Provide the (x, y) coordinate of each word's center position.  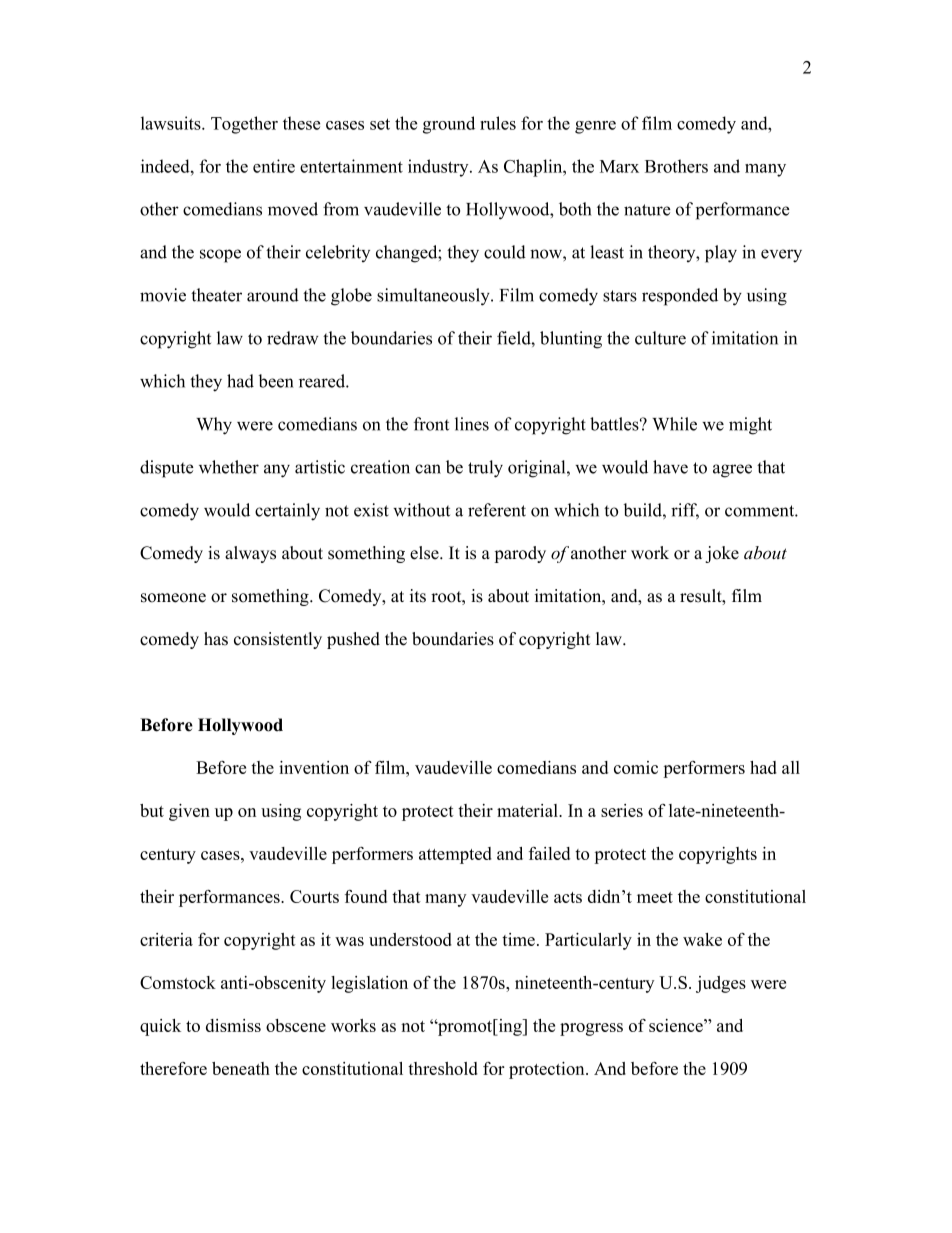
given (189, 812)
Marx (619, 166)
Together (244, 125)
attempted (455, 855)
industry (439, 168)
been (276, 381)
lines (472, 424)
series (622, 810)
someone (173, 598)
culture (660, 338)
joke (722, 554)
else (425, 553)
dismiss (233, 1025)
